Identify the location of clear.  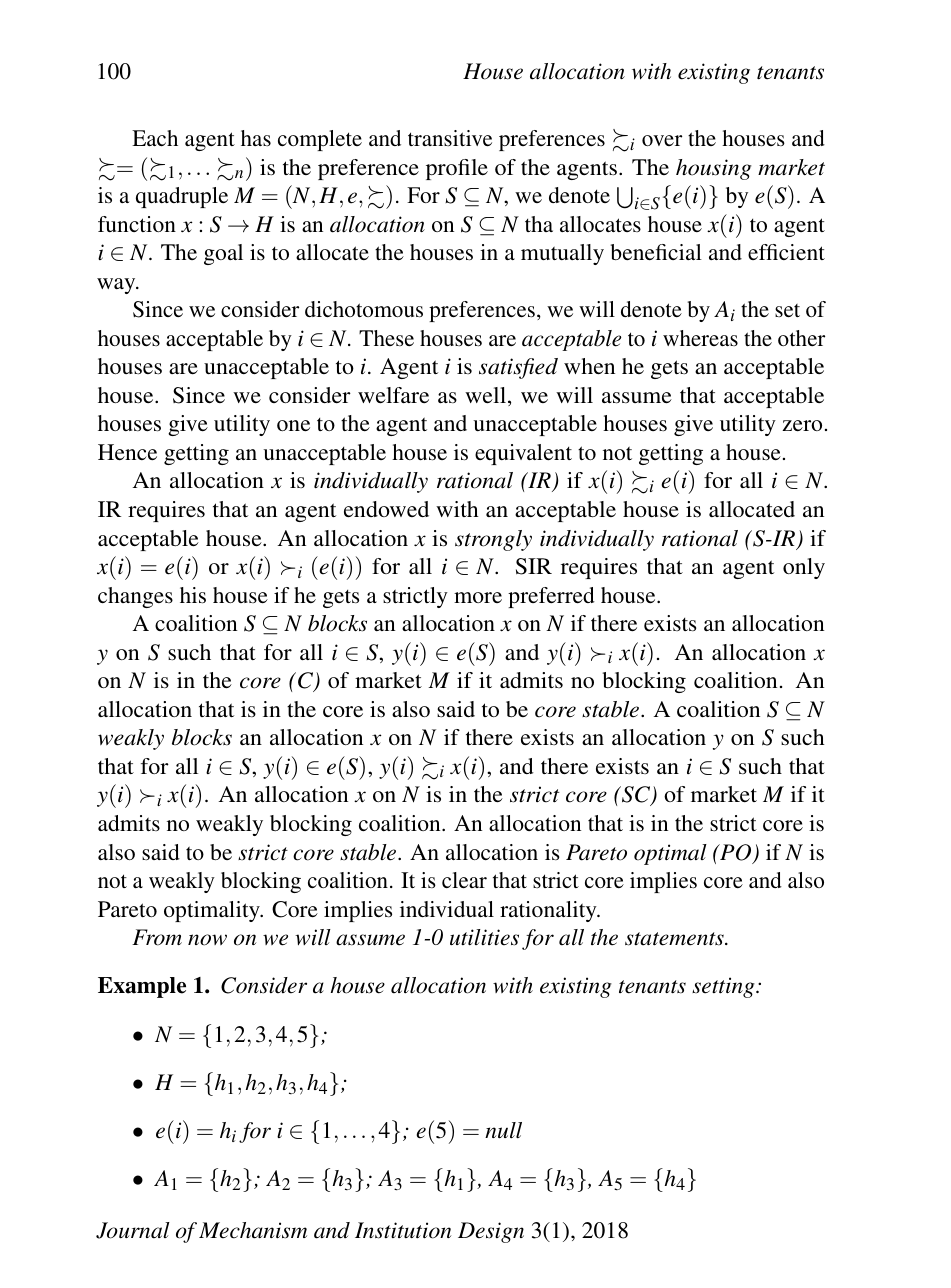
(464, 880).
